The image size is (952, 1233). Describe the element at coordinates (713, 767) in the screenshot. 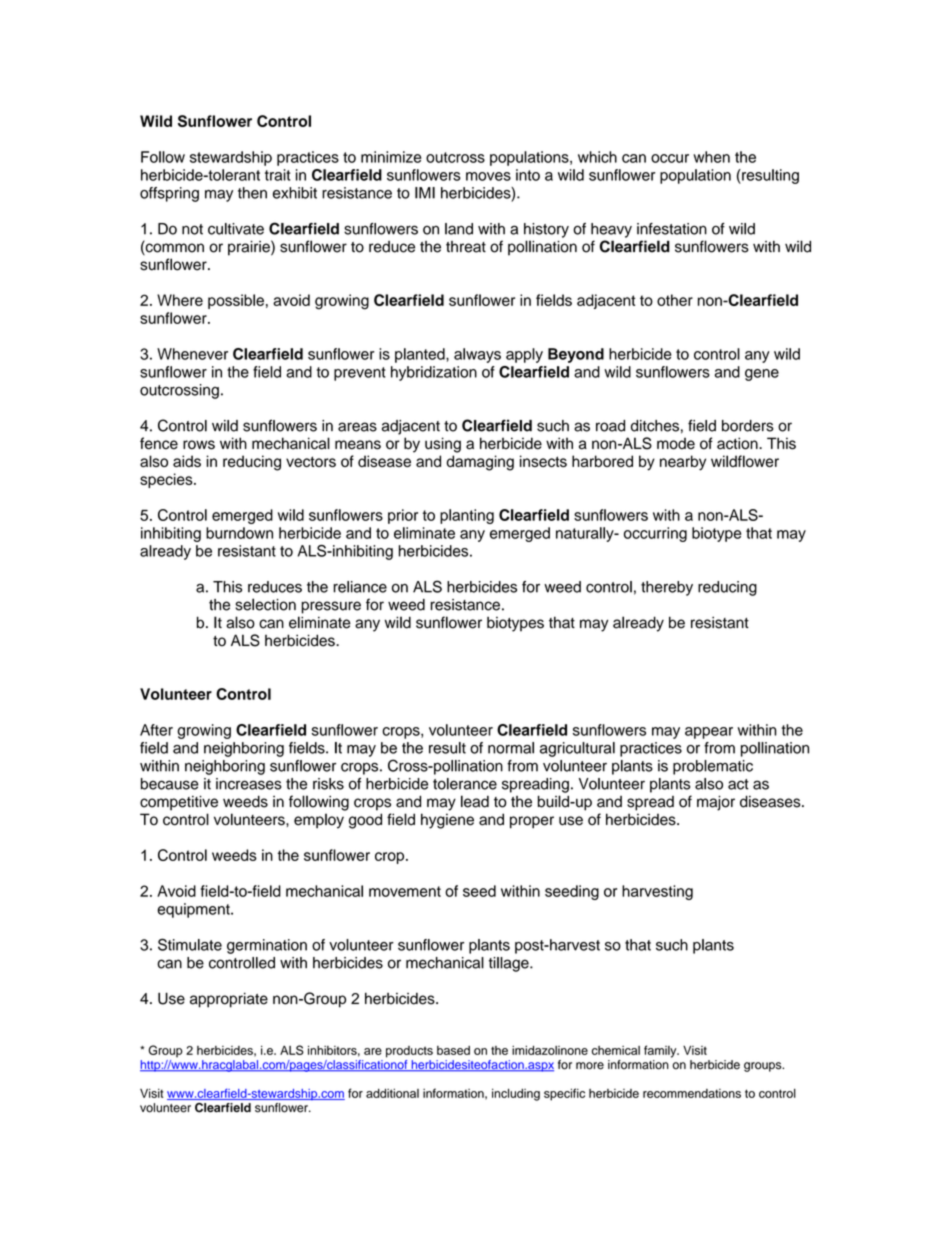

I see `problematic` at that location.
